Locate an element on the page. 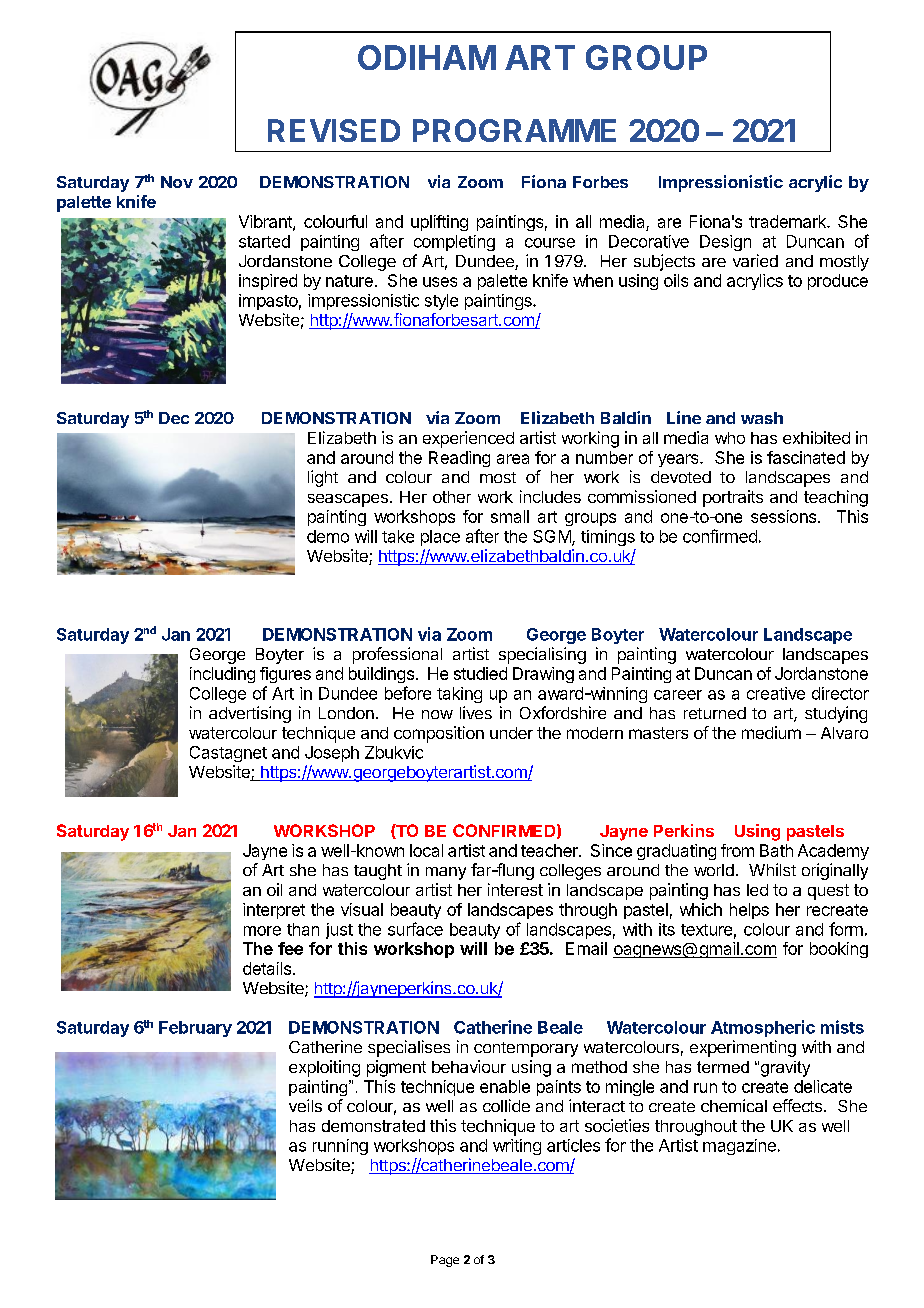 The width and height of the document is (924, 1308). Email is located at coordinates (586, 948).
